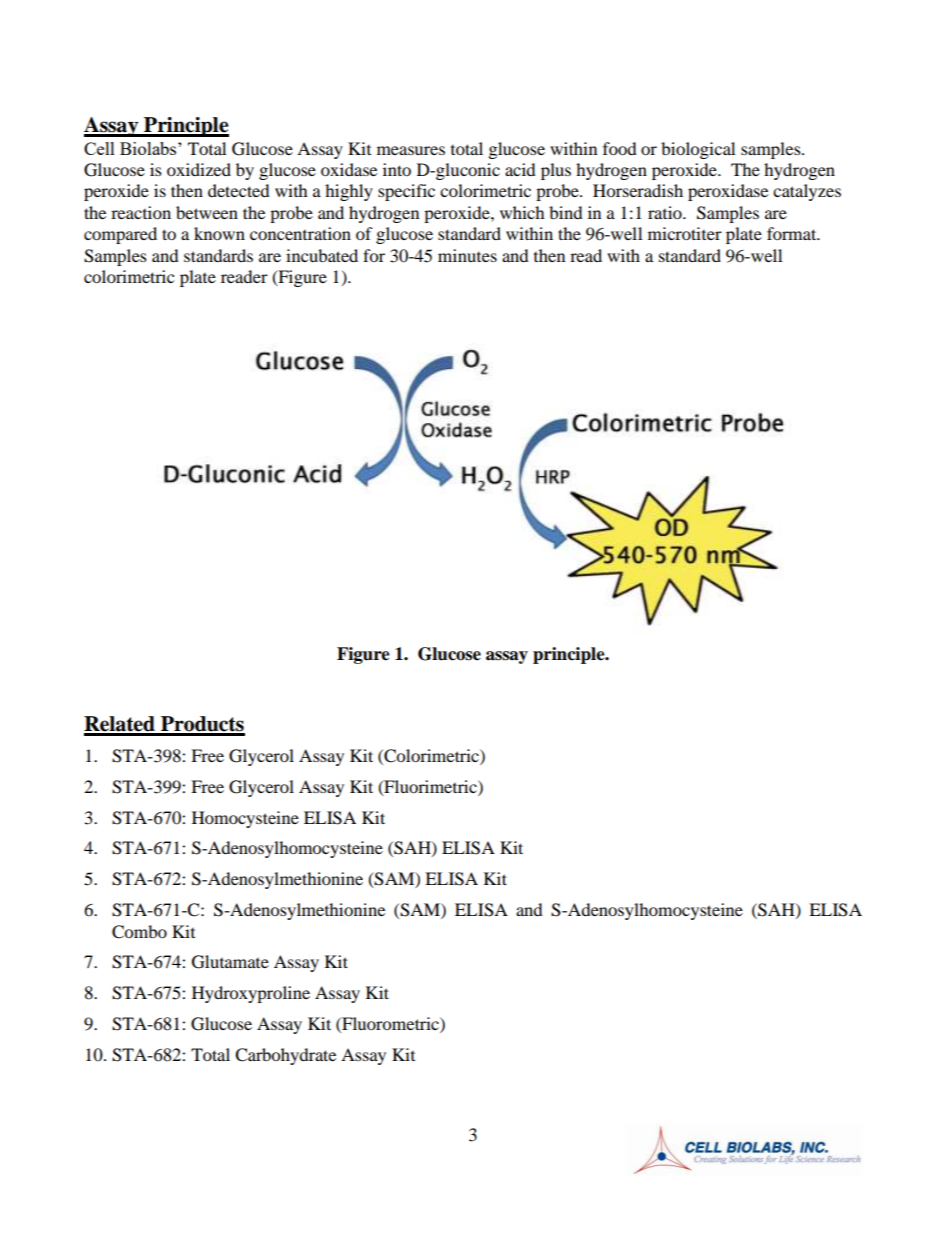 This screenshot has height=1233, width=952. What do you see at coordinates (139, 932) in the screenshot?
I see `Combo` at bounding box center [139, 932].
